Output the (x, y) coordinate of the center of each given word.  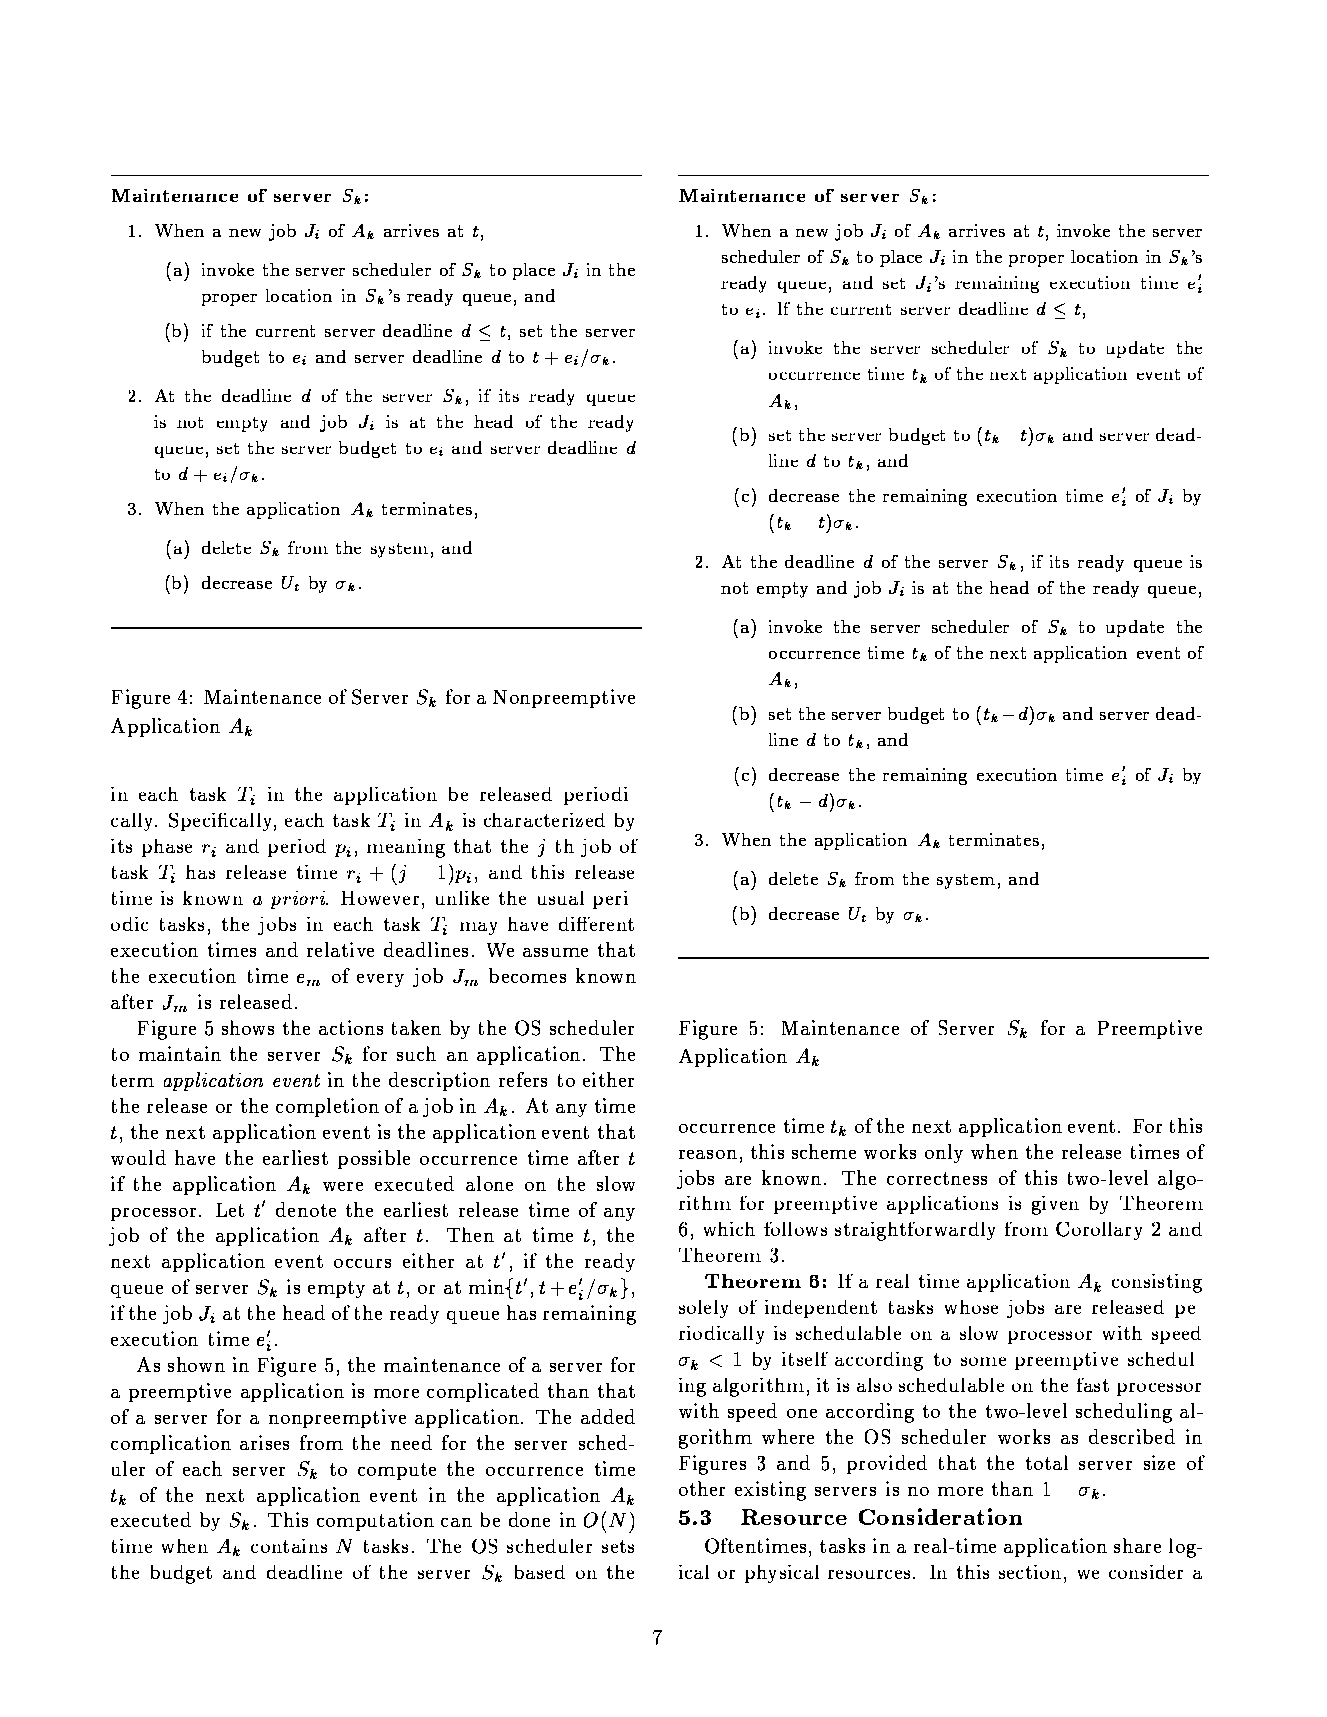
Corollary (1099, 1231)
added (608, 1416)
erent (611, 924)
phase (167, 848)
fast (1093, 1385)
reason (708, 1154)
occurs (362, 1263)
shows (248, 1027)
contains (289, 1546)
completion (327, 1107)
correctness (937, 1178)
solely (703, 1309)
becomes (527, 975)
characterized (544, 820)
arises (264, 1442)
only (944, 1153)
